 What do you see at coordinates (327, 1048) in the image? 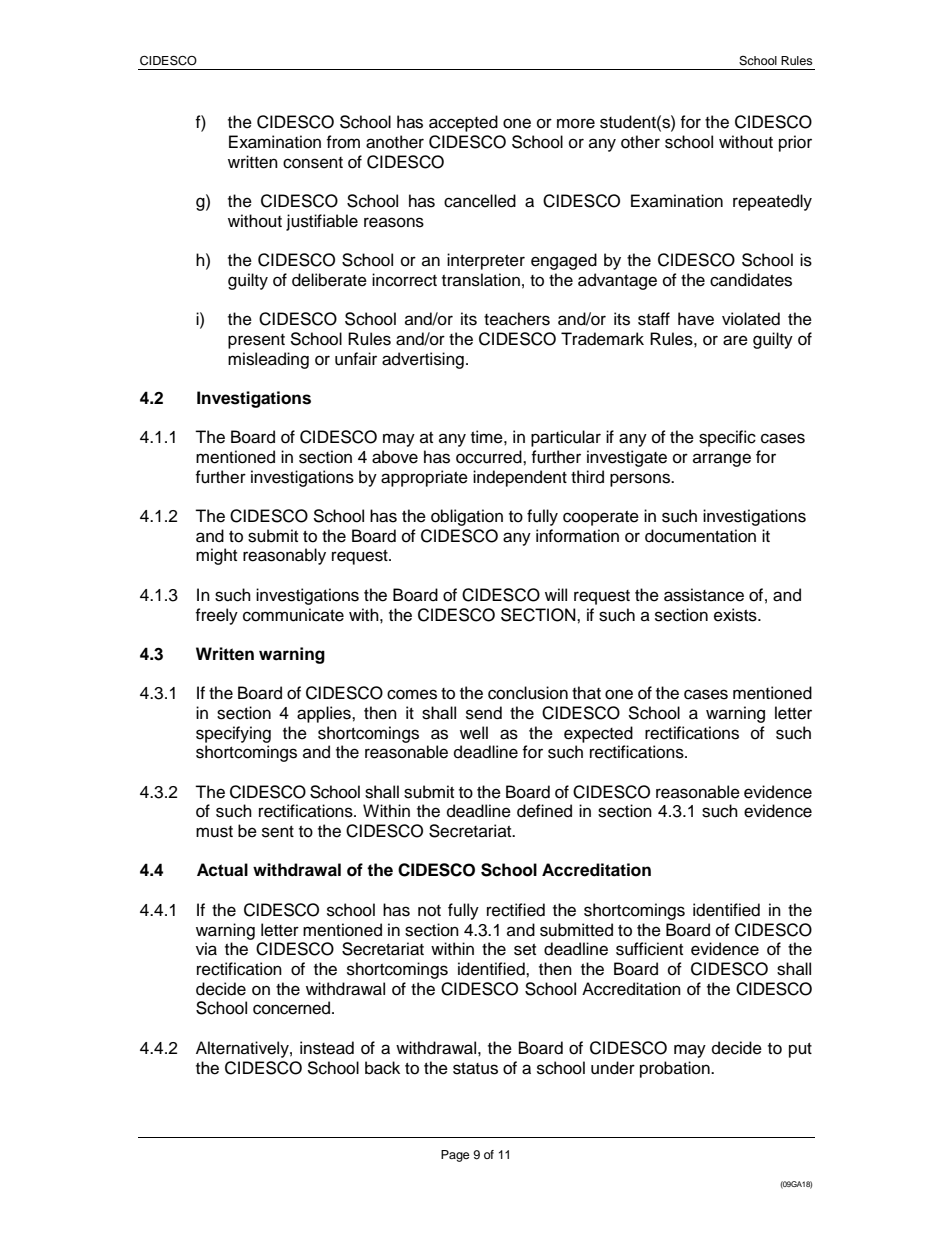
I see `instead` at bounding box center [327, 1048].
